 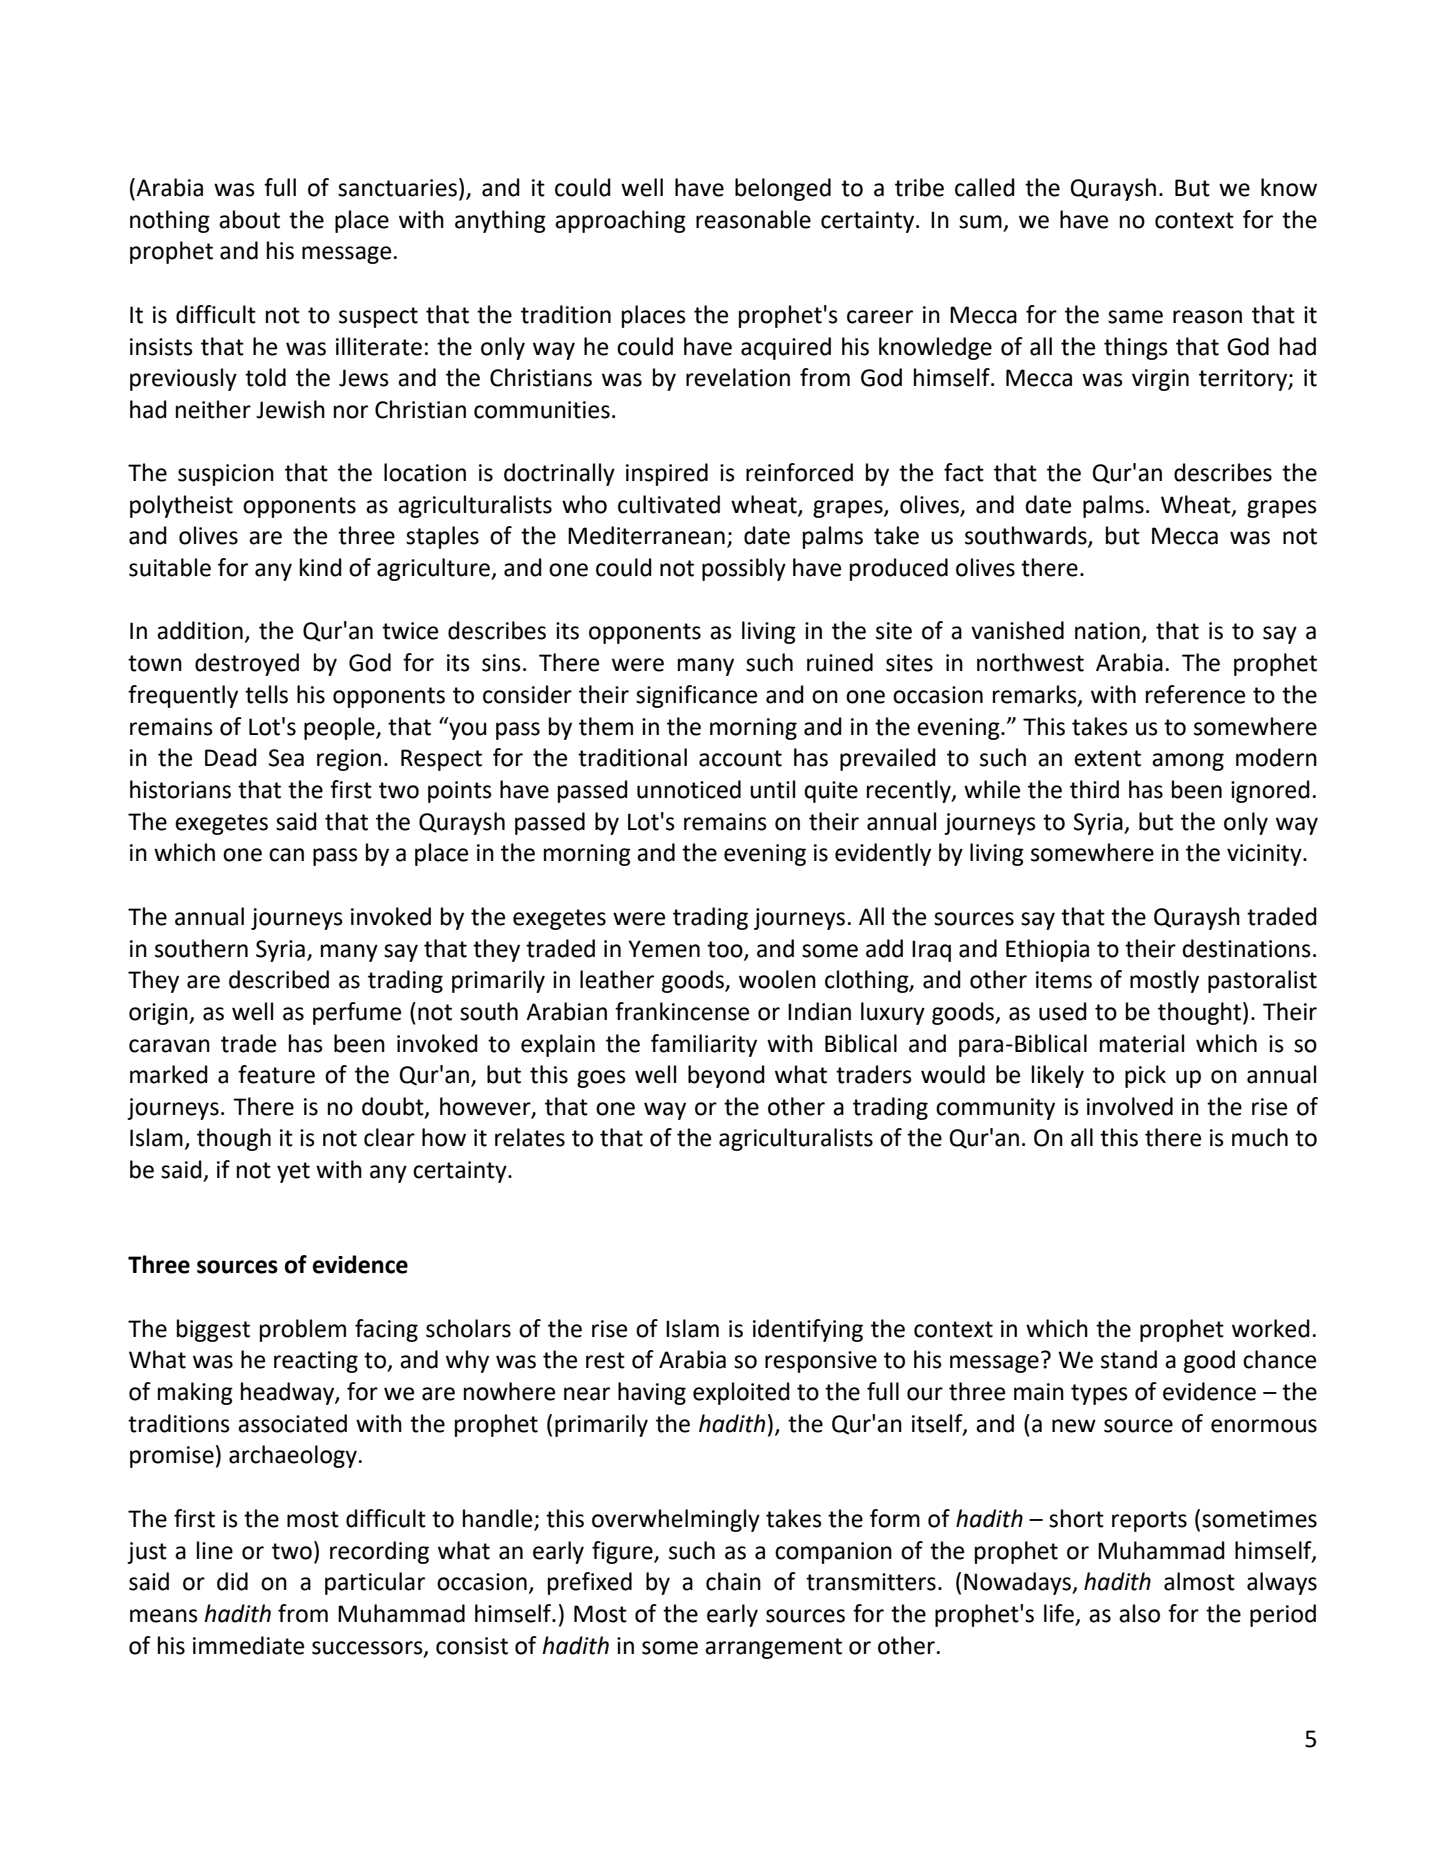 What do you see at coordinates (249, 219) in the screenshot?
I see `about` at bounding box center [249, 219].
